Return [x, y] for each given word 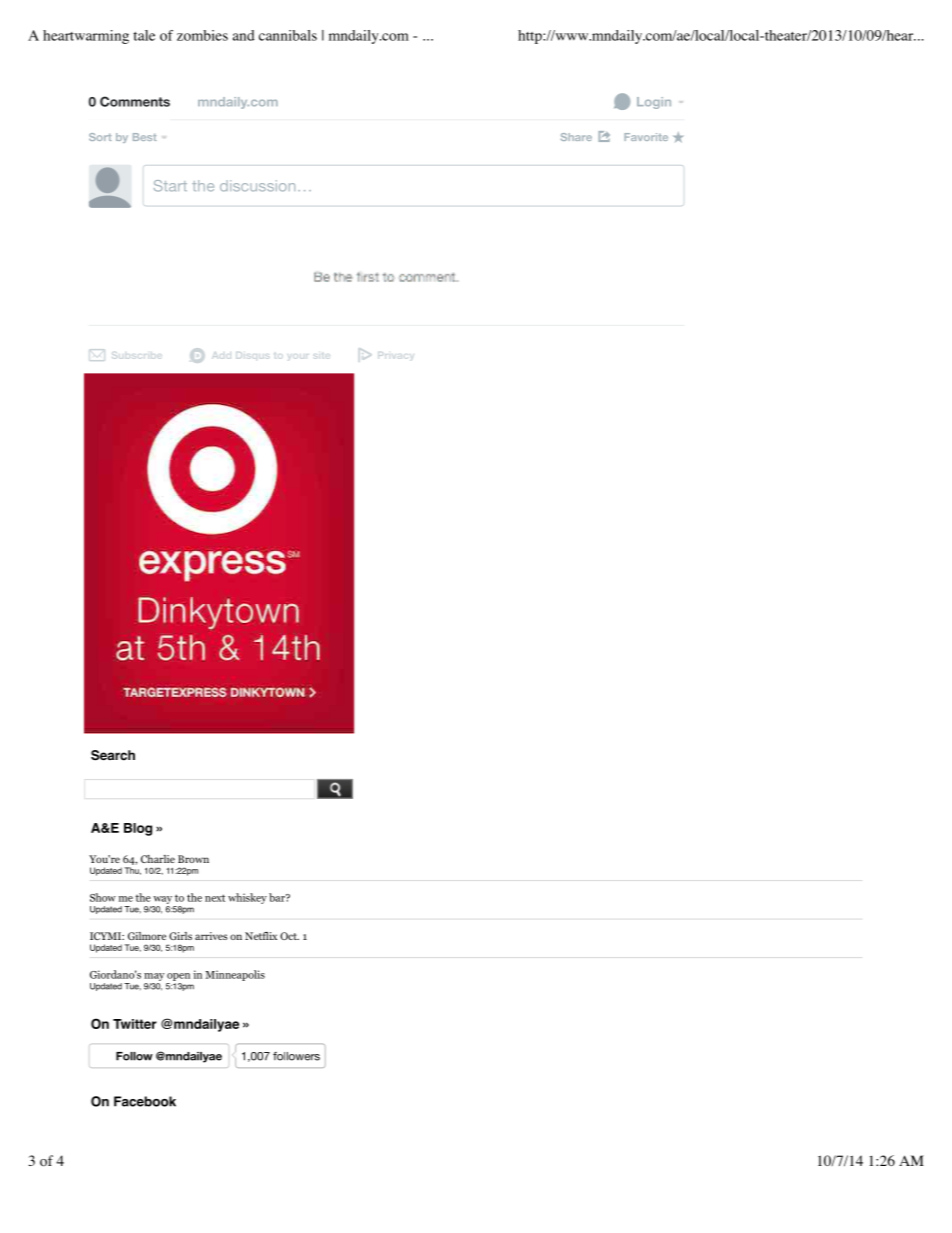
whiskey [247, 898]
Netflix [261, 936]
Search [113, 755]
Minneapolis [235, 975]
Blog [138, 829]
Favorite [646, 137]
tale [144, 35]
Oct [289, 936]
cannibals [288, 35]
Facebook [145, 1101]
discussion [257, 186]
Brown [193, 859]
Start [170, 186]
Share [576, 137]
